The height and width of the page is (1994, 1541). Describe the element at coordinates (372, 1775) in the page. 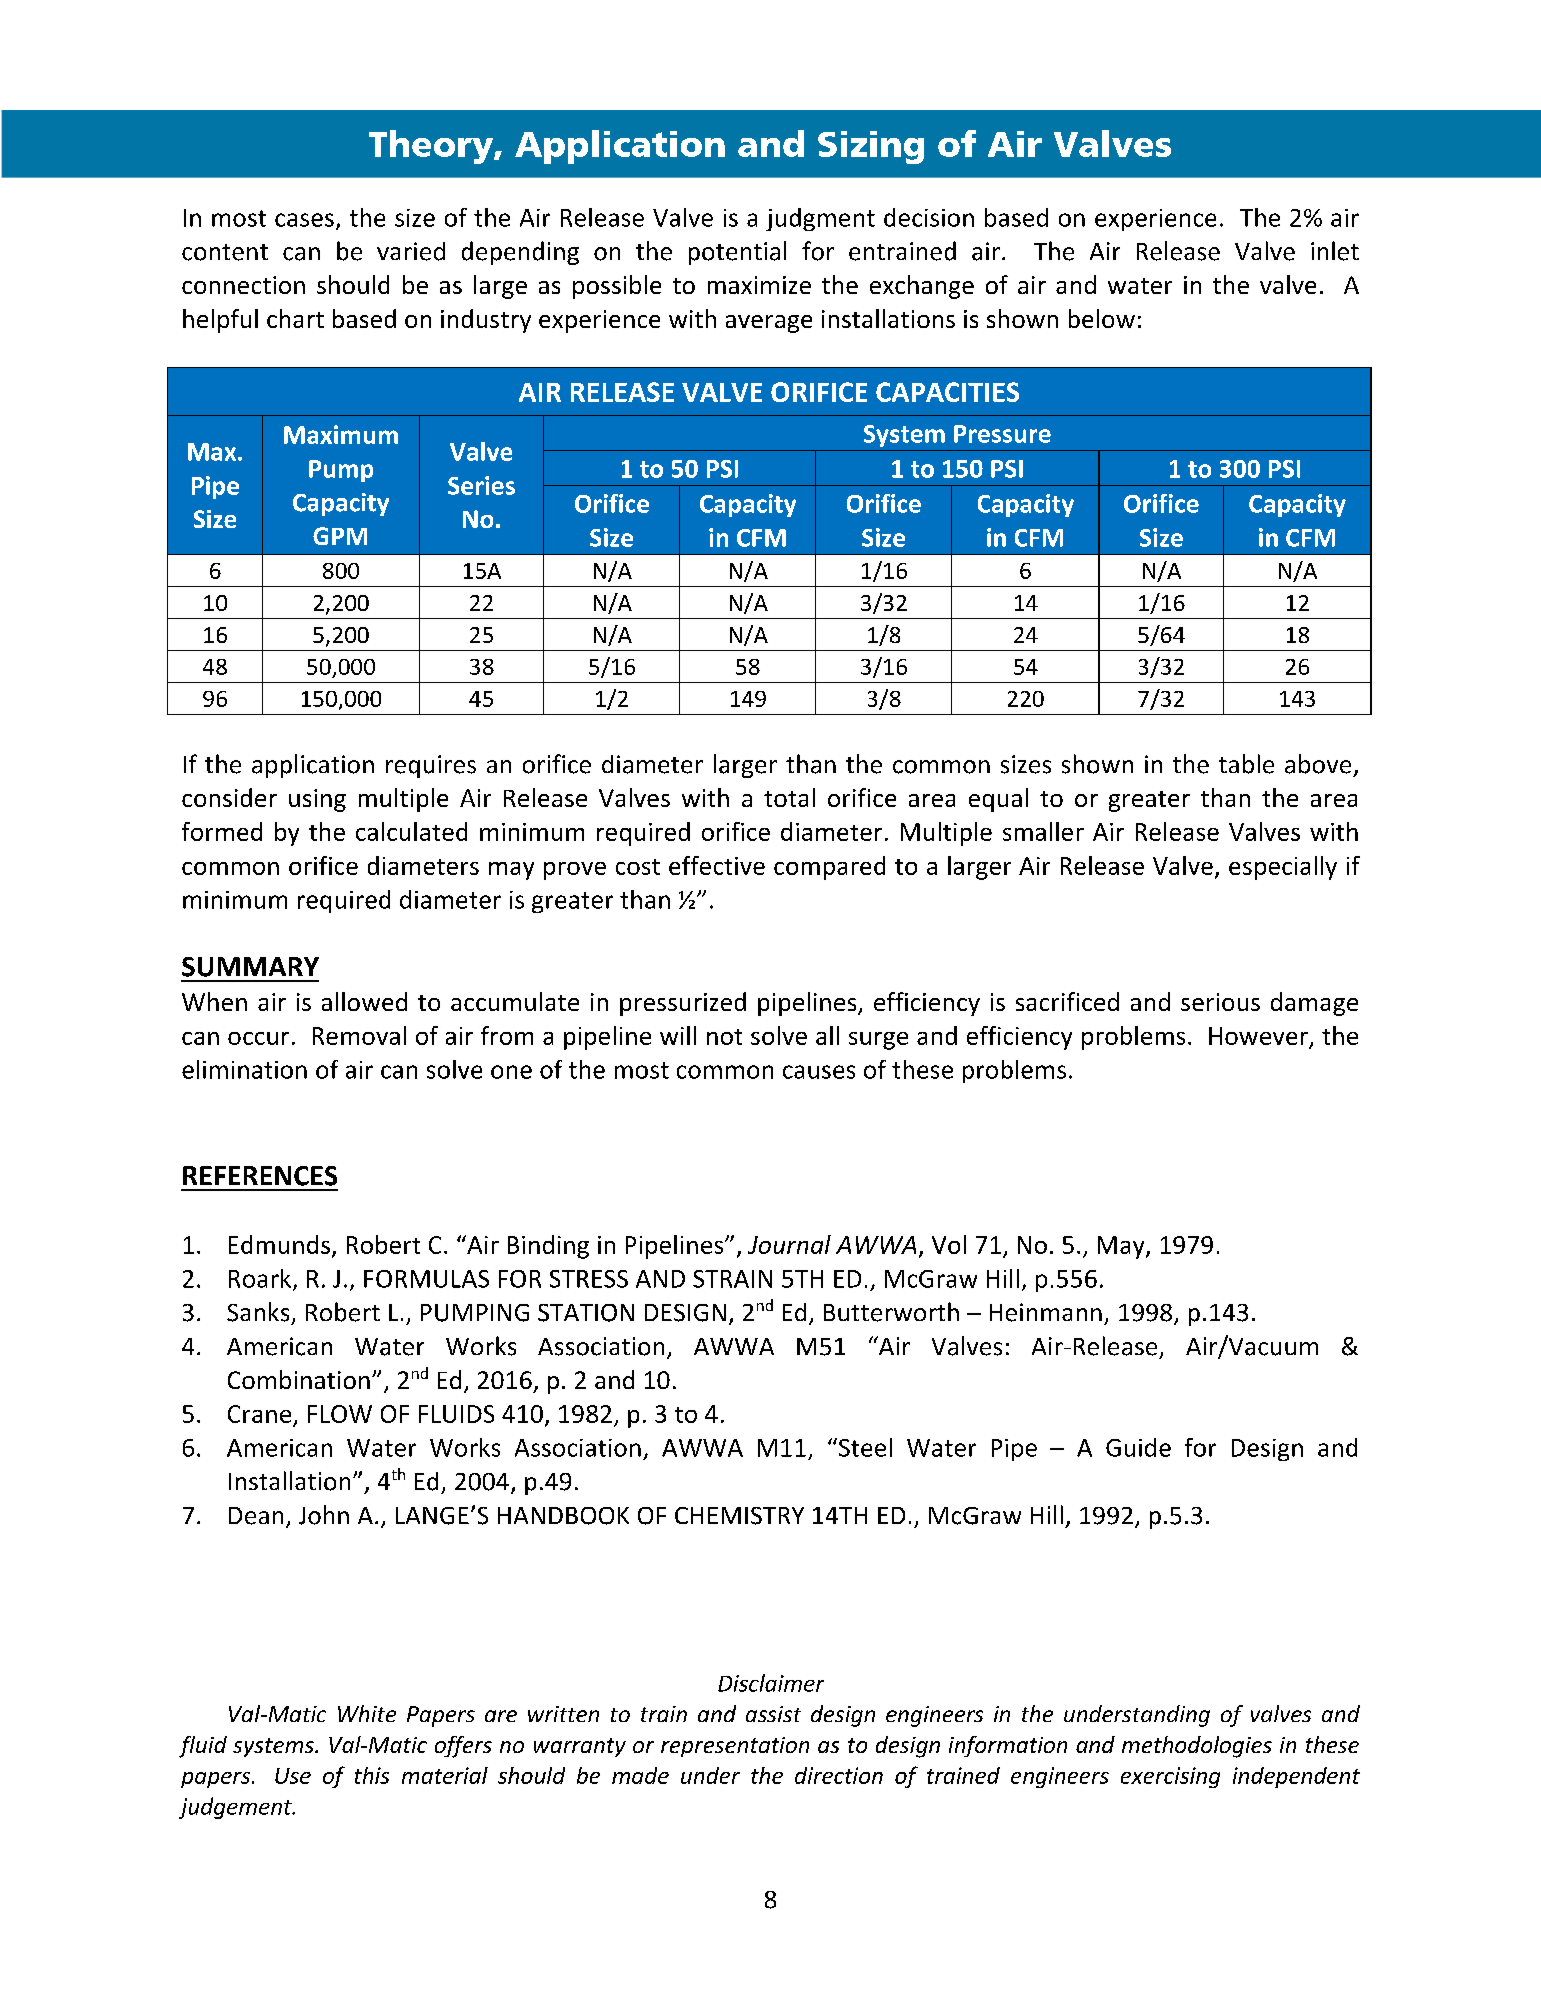

I see `this` at that location.
